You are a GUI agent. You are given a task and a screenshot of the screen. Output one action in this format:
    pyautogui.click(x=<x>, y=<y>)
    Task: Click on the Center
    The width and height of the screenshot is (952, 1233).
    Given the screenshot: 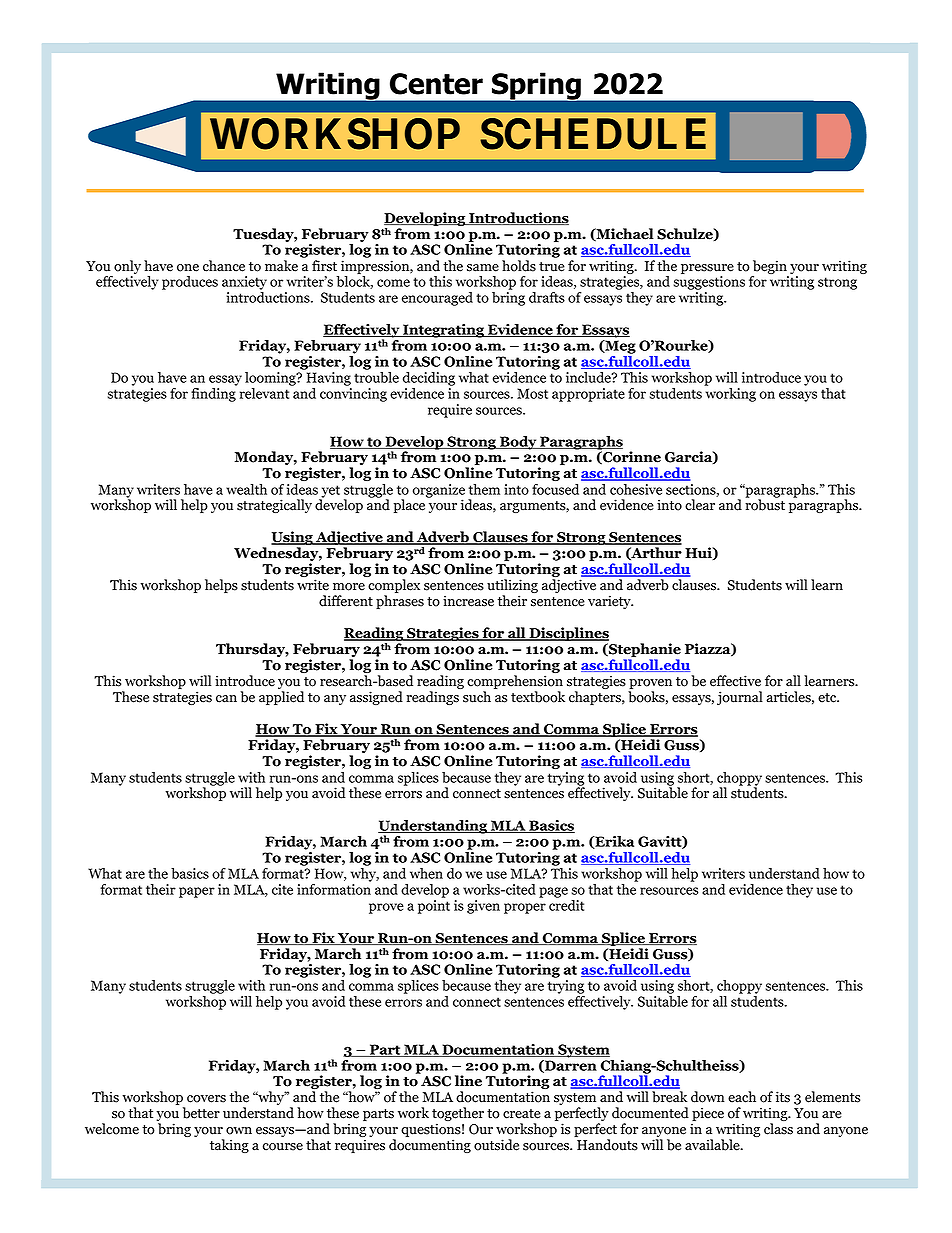 What is the action you would take?
    pyautogui.click(x=436, y=84)
